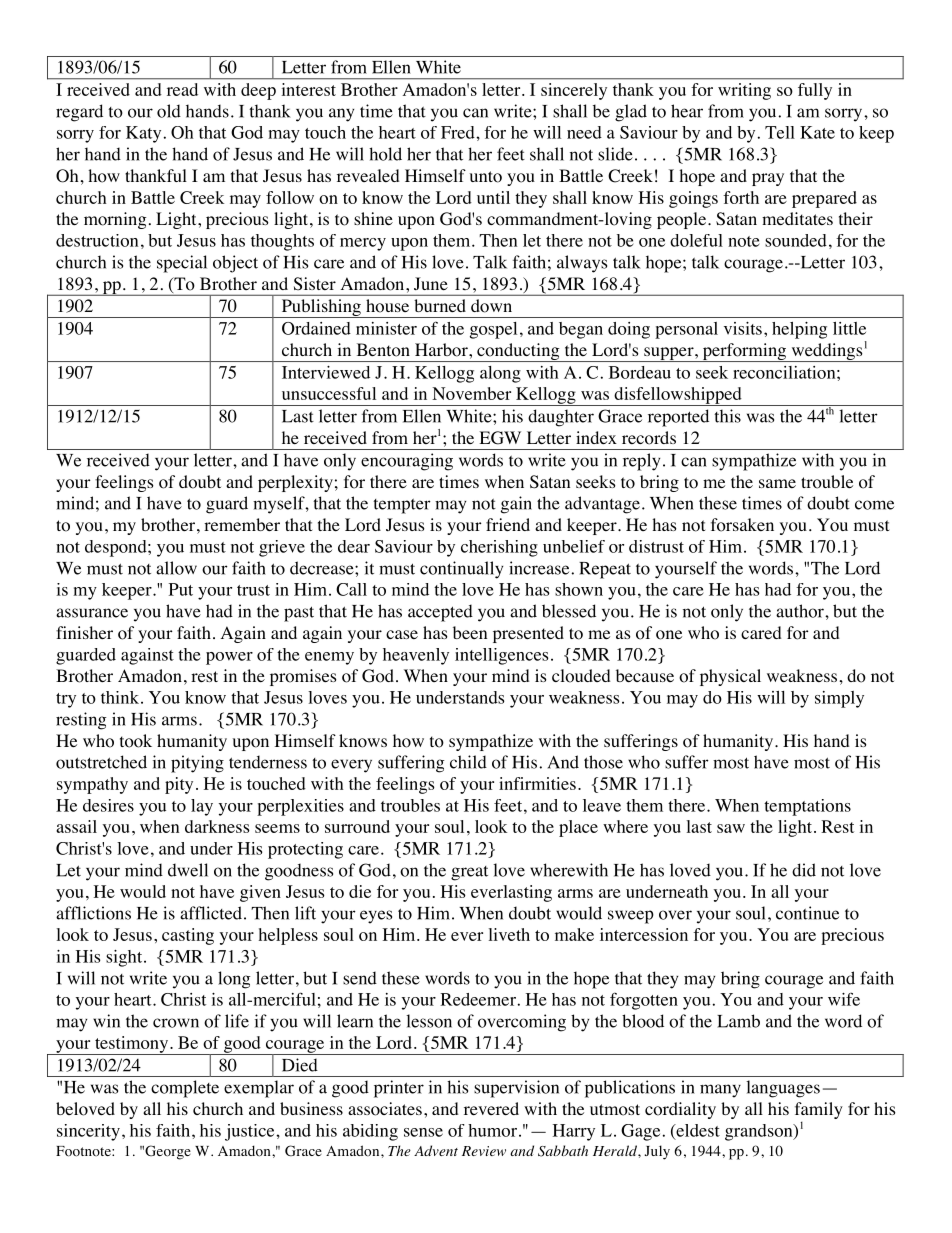  What do you see at coordinates (185, 1089) in the image?
I see `complete` at bounding box center [185, 1089].
